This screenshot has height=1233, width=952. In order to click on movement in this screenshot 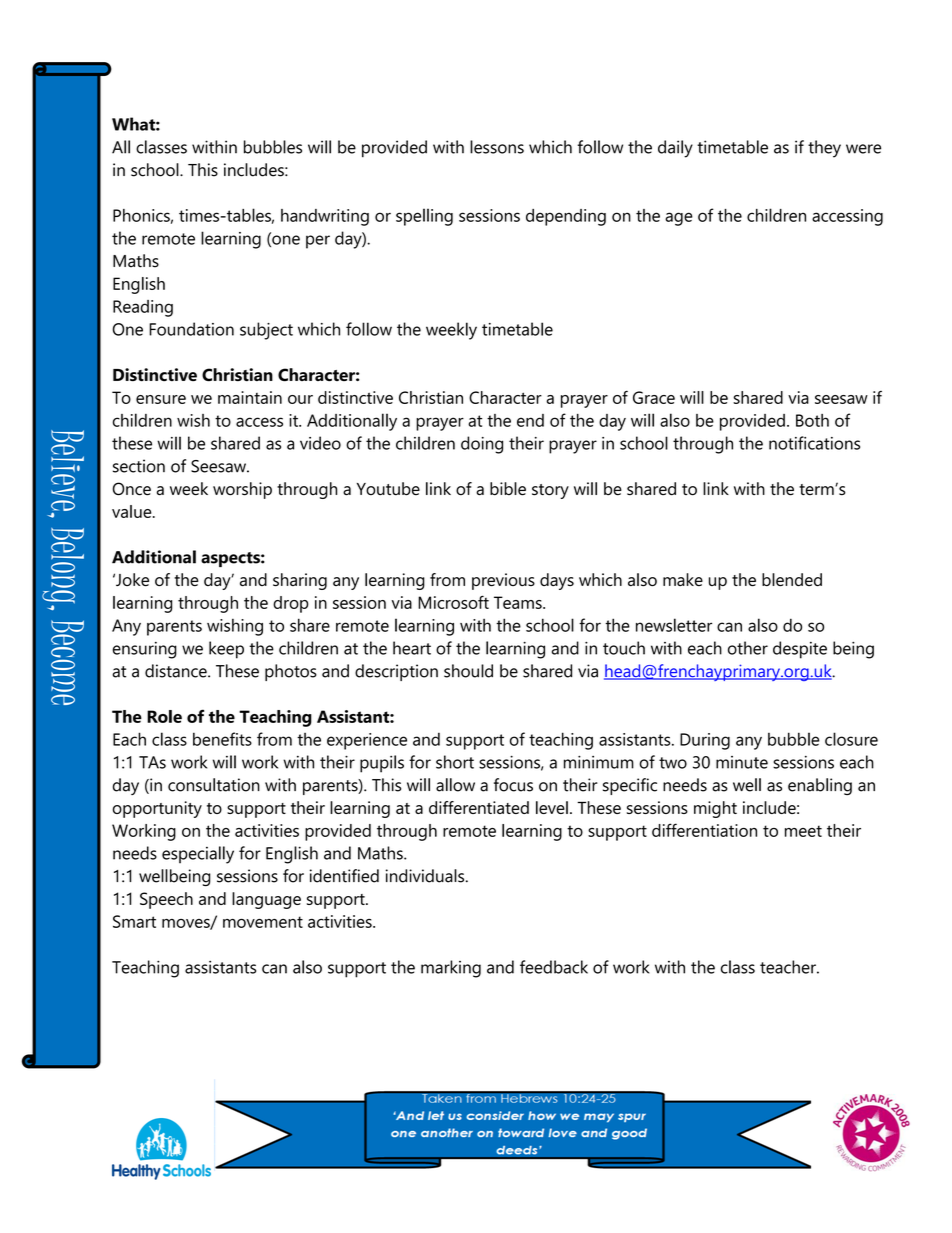, I will do `click(263, 922)`.
